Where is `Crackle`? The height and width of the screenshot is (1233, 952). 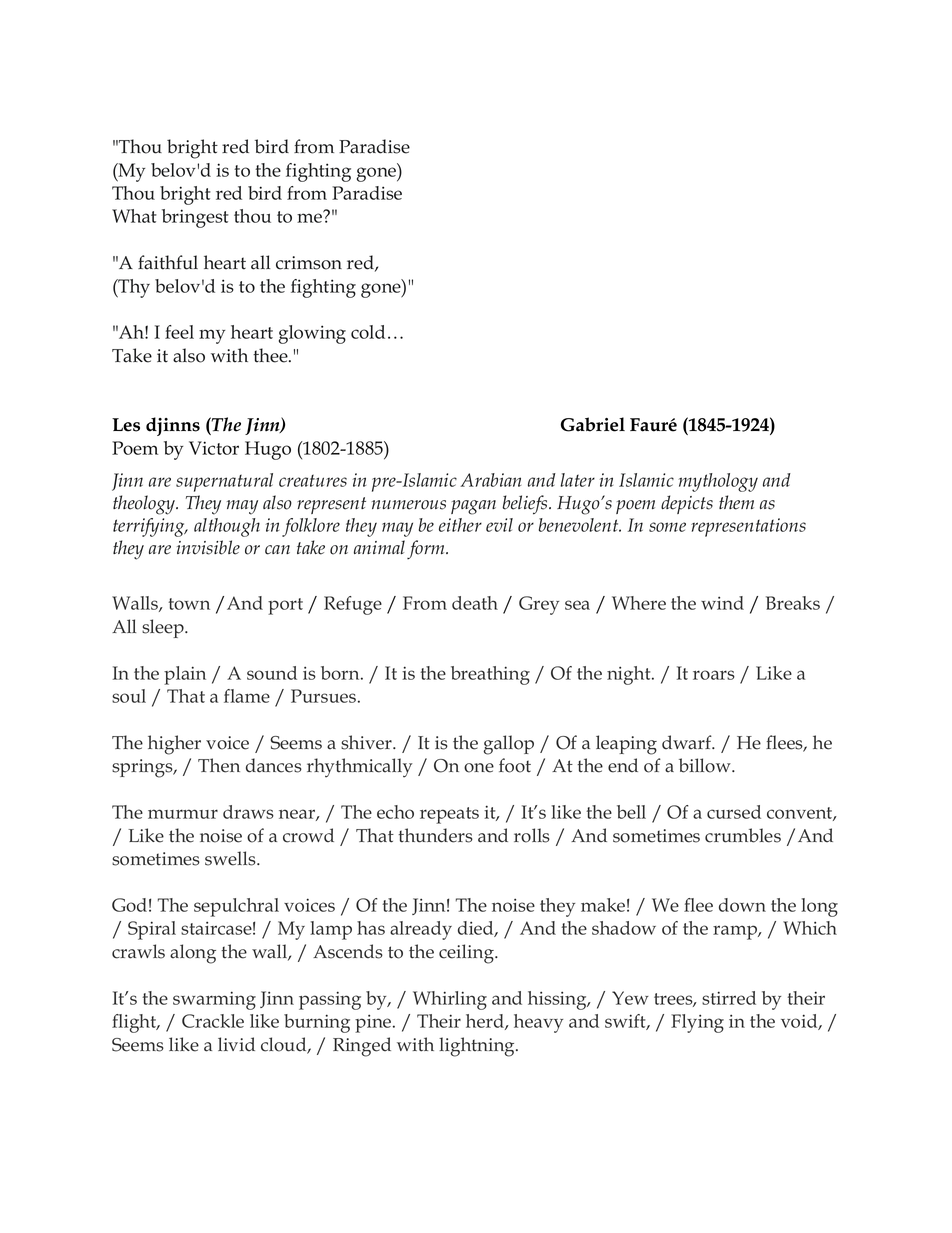
Crackle is located at coordinates (213, 1021).
